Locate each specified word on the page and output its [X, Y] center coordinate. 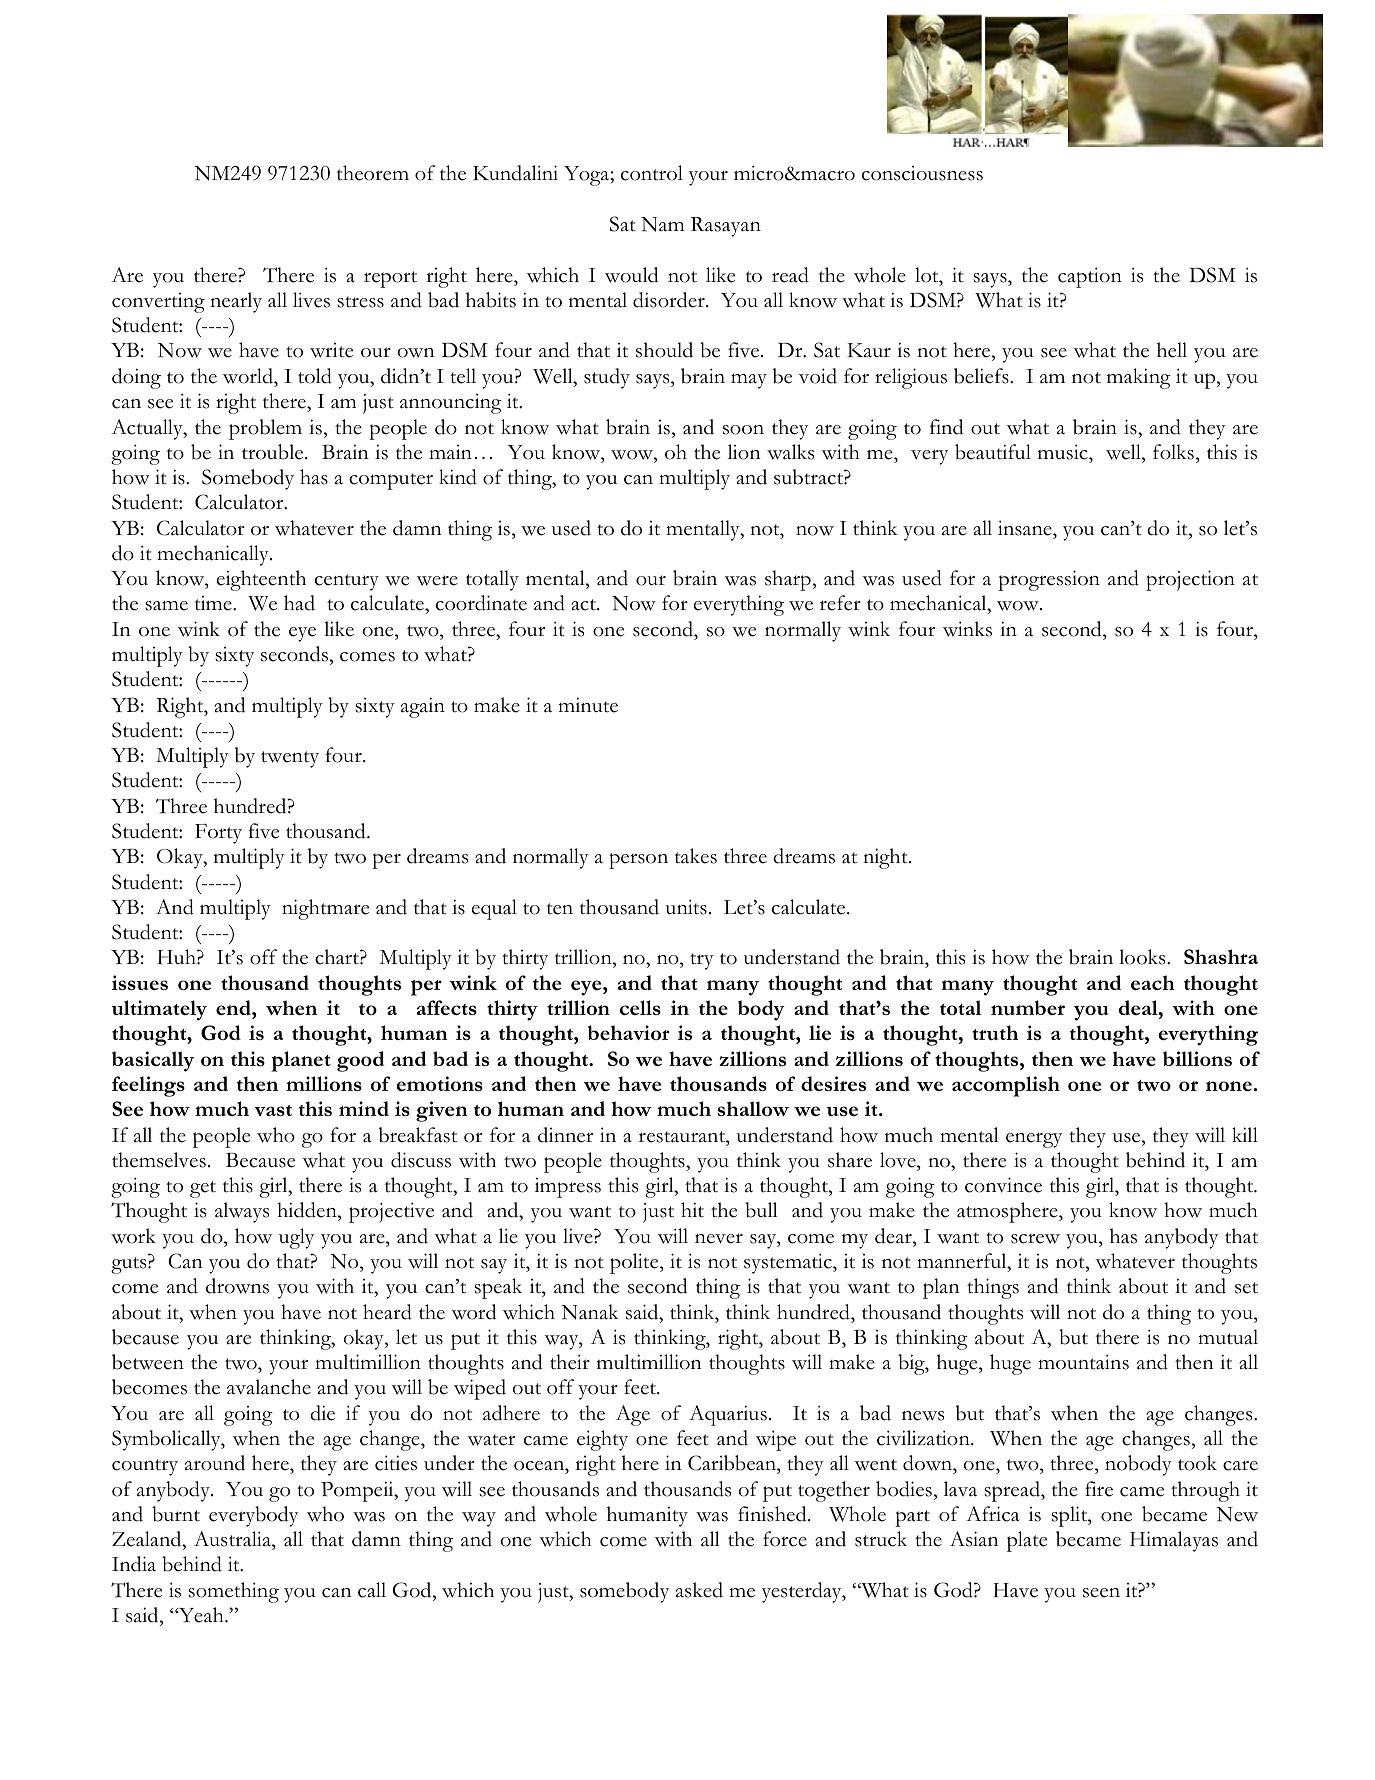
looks [1143, 957]
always [242, 1212]
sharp [788, 580]
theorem [373, 173]
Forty [218, 834]
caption [1090, 277]
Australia [233, 1540]
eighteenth [261, 580]
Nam [662, 224]
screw [1035, 1239]
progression [1049, 580]
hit [692, 1210]
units [686, 907]
